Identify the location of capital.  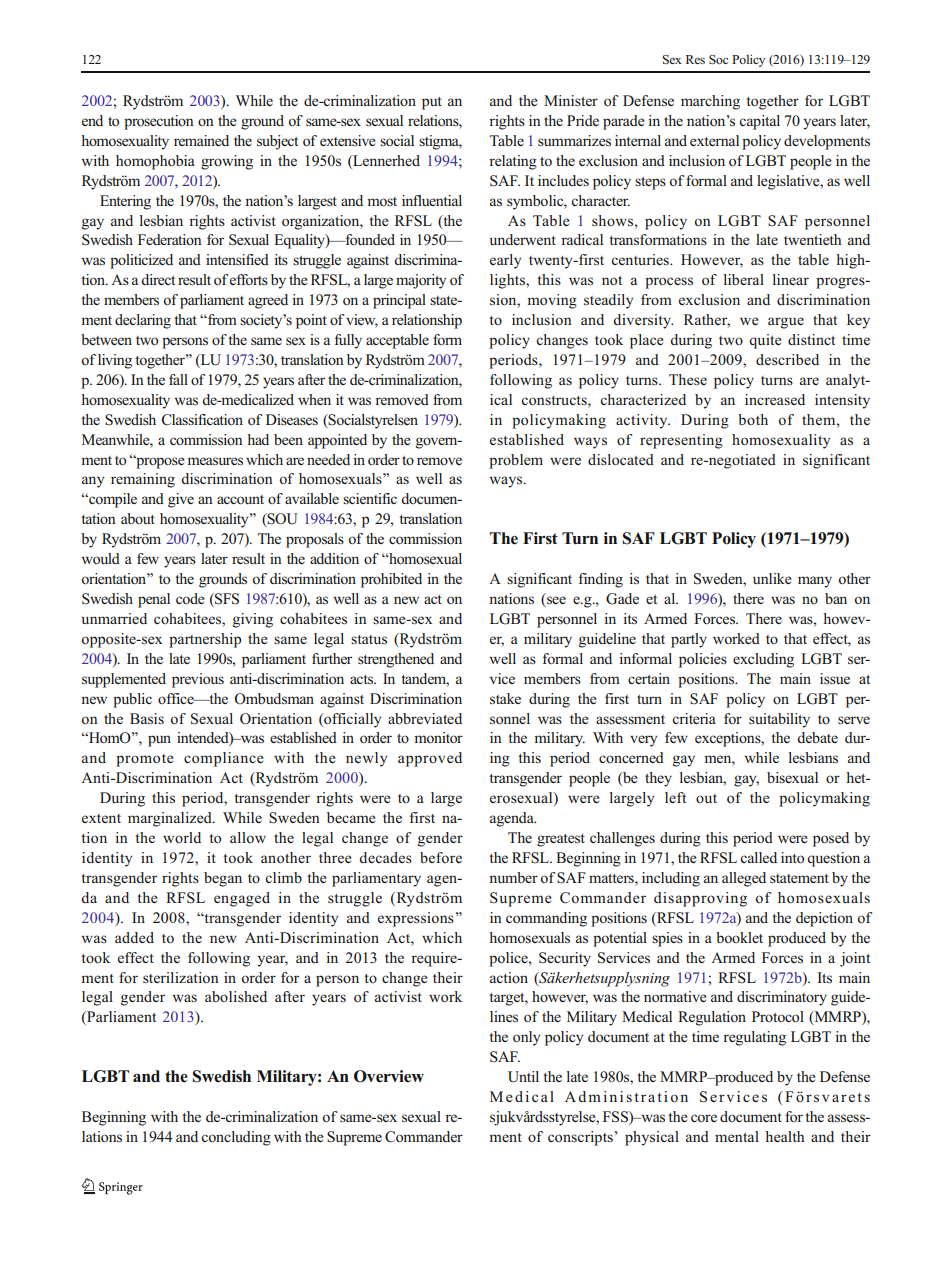
(759, 122).
